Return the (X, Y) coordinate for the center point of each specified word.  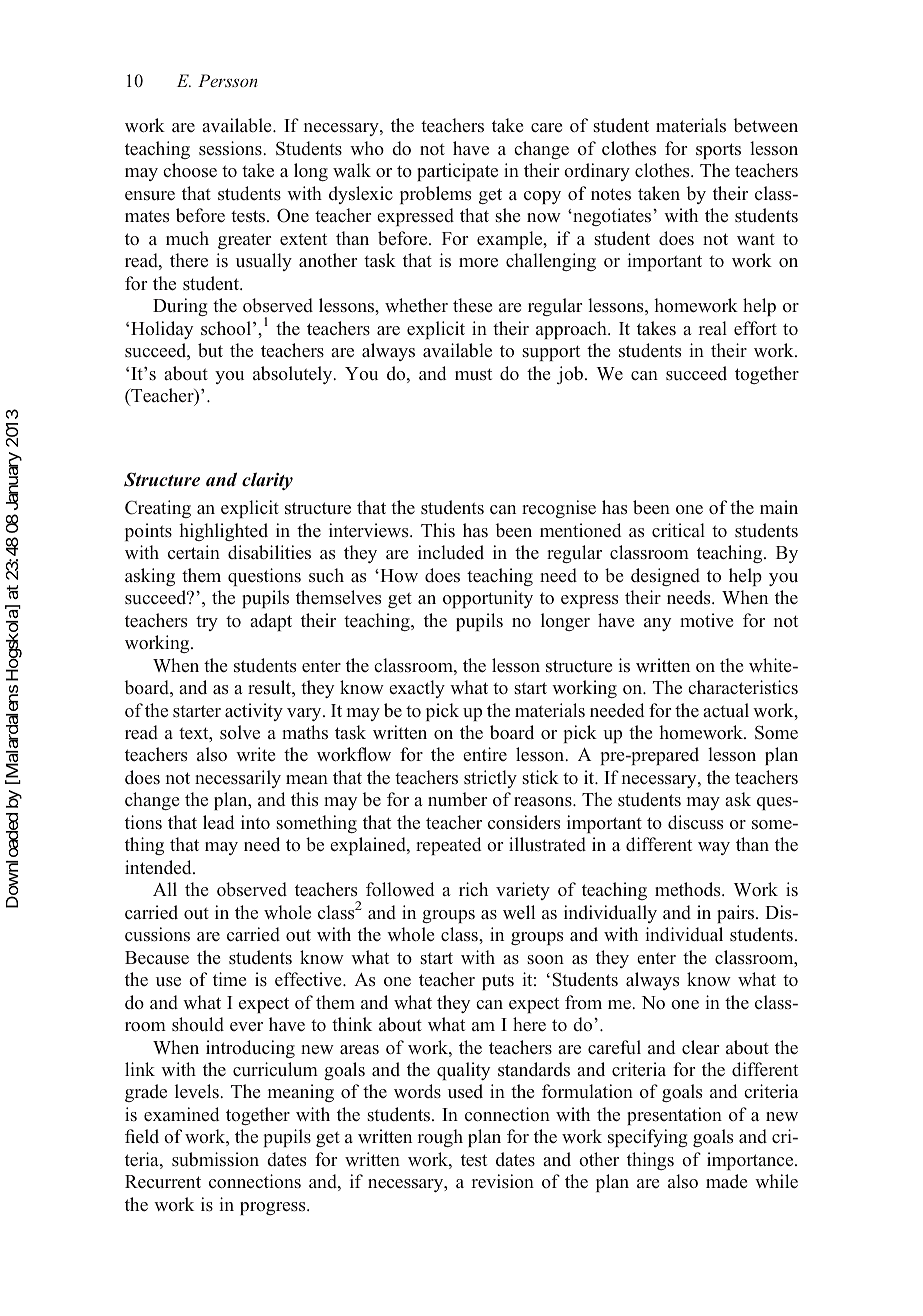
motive (706, 620)
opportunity (488, 599)
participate (457, 172)
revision (503, 1181)
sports (718, 151)
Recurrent (163, 1182)
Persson (228, 80)
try (207, 623)
